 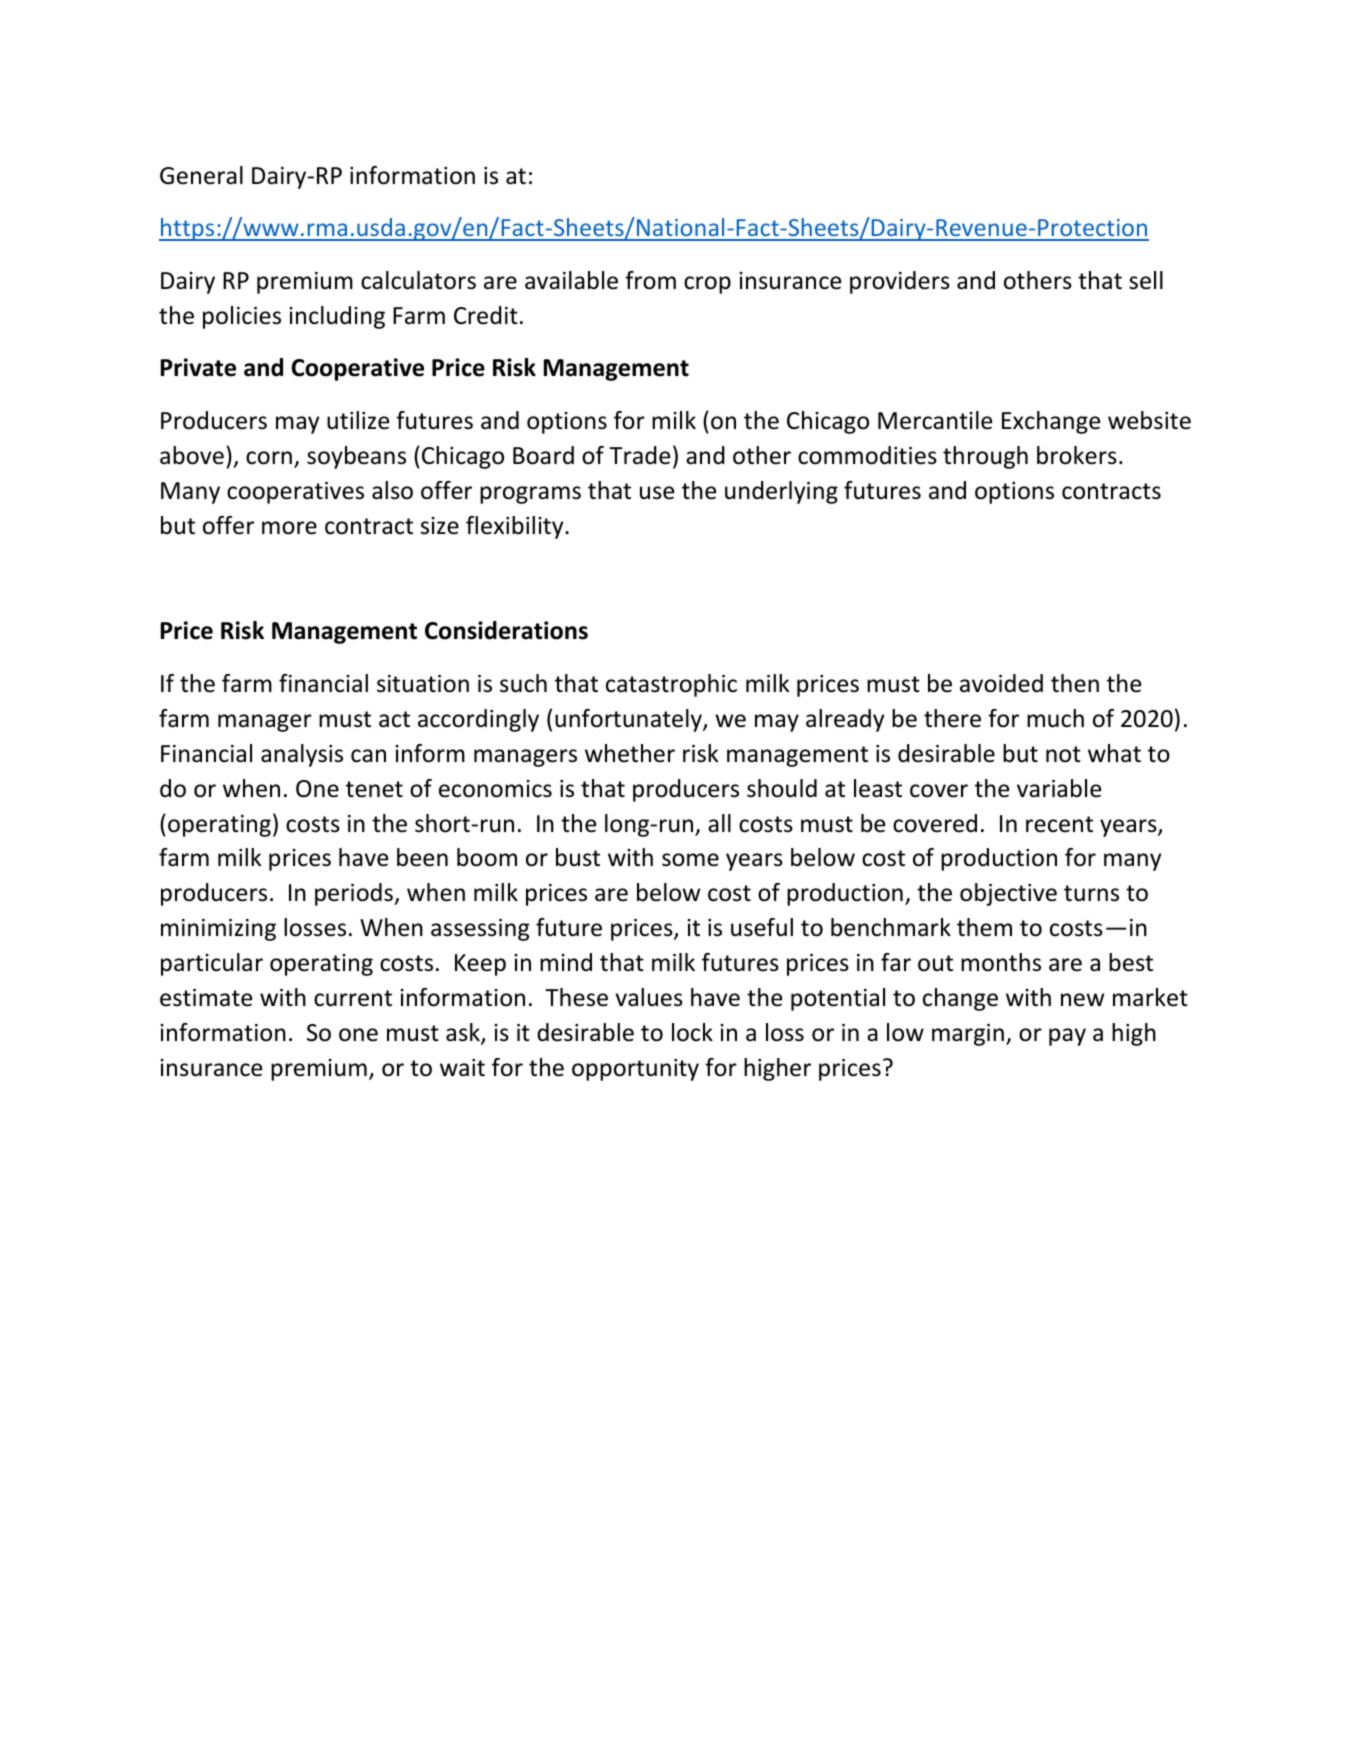 What do you see at coordinates (201, 175) in the screenshot?
I see `General` at bounding box center [201, 175].
